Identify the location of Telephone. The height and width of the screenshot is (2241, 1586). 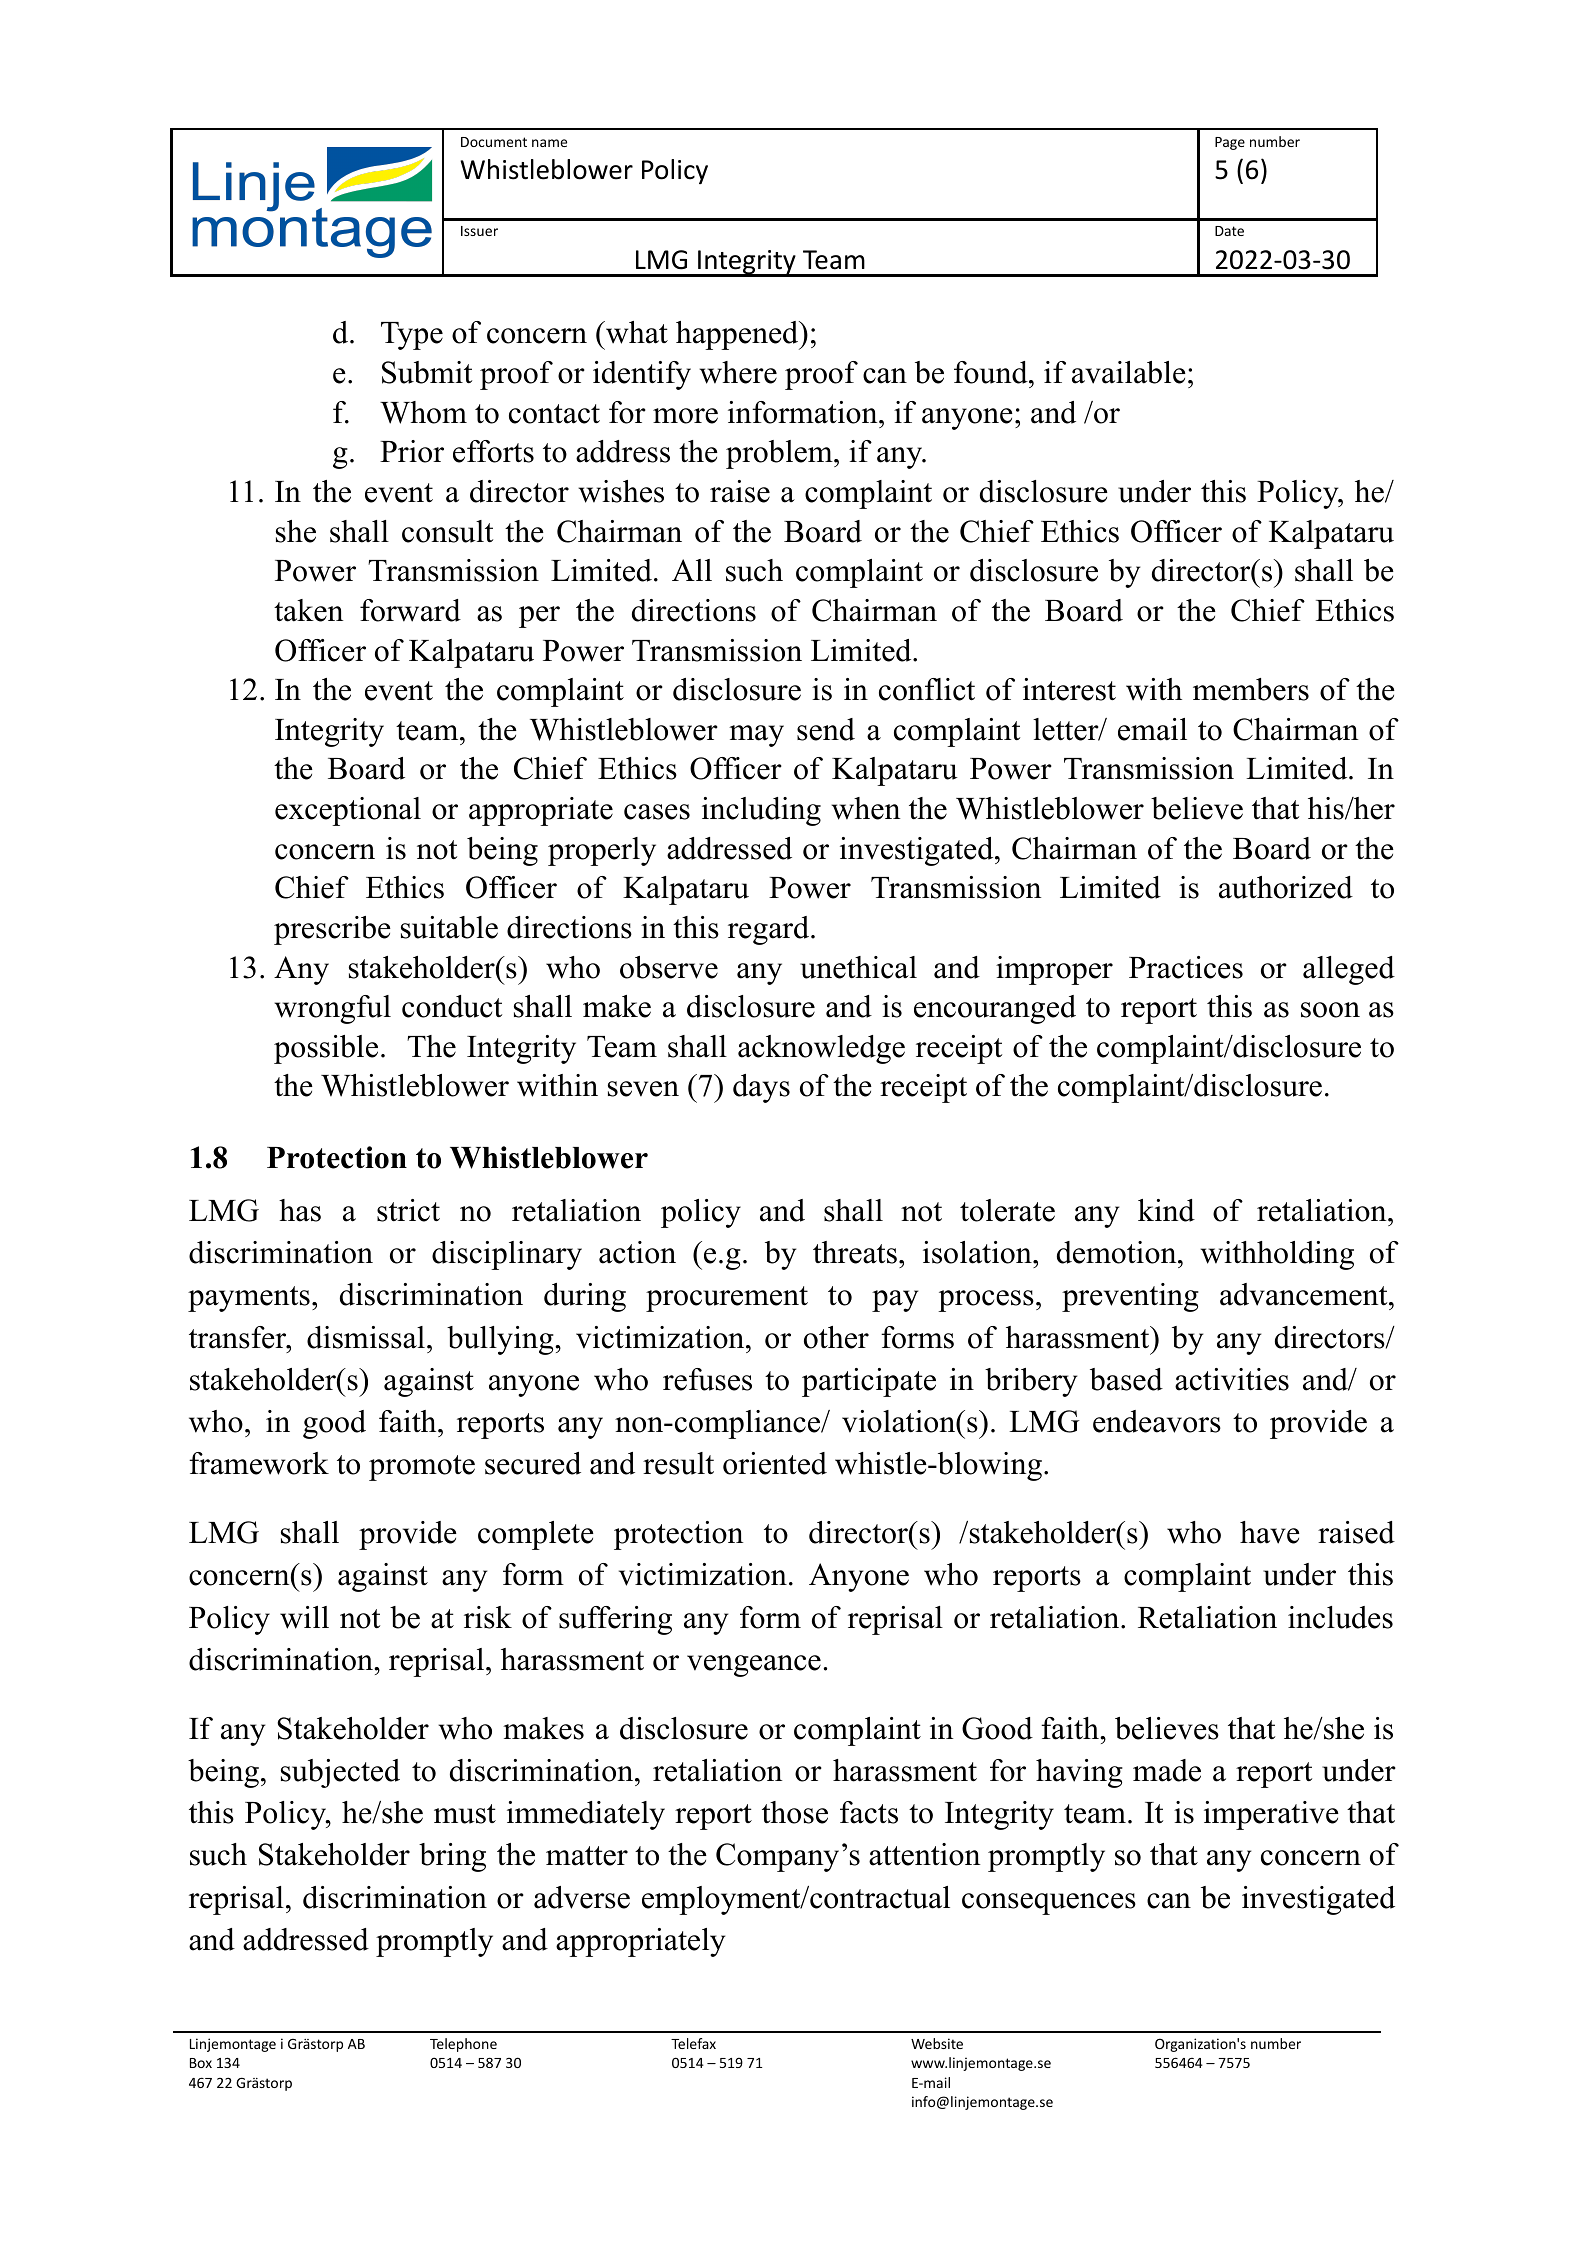
(463, 2045).
